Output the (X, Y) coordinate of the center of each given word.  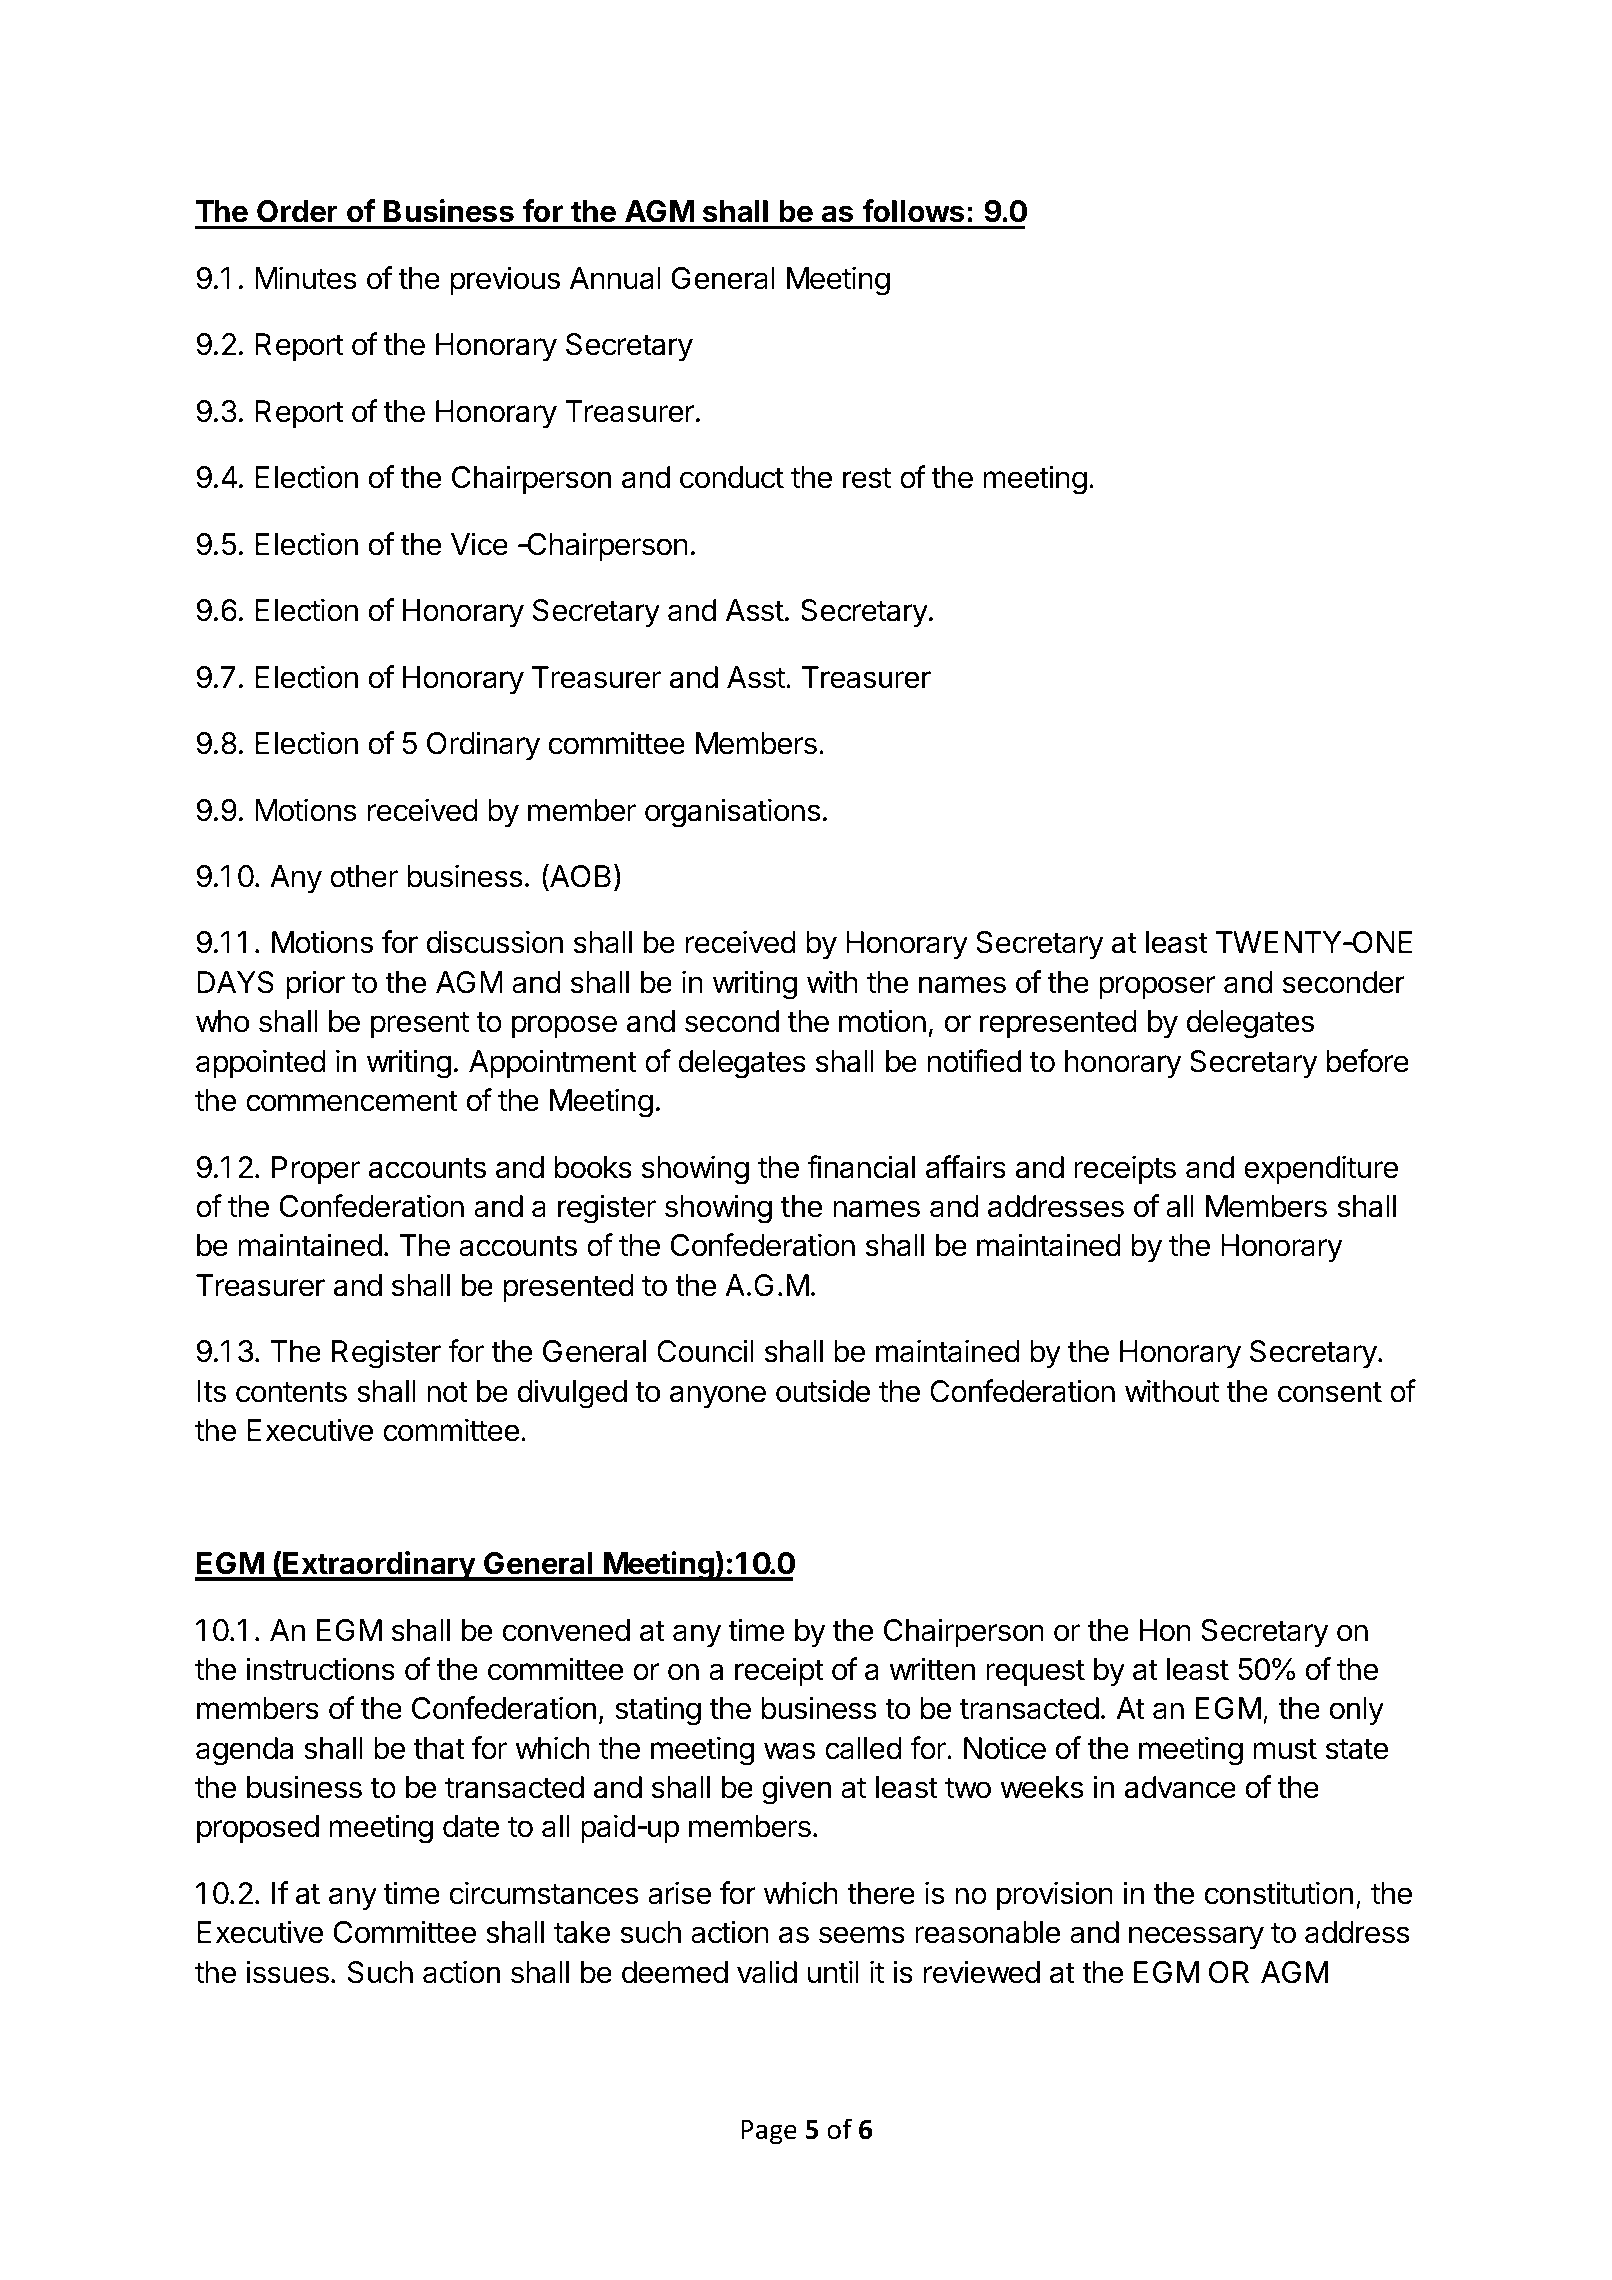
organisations (733, 813)
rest (867, 478)
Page (769, 2132)
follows (913, 211)
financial (861, 1167)
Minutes (306, 278)
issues (288, 1972)
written (932, 1669)
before (1367, 1061)
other (364, 876)
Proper (316, 1170)
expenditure (1321, 1169)
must (1285, 1749)
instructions (321, 1669)
